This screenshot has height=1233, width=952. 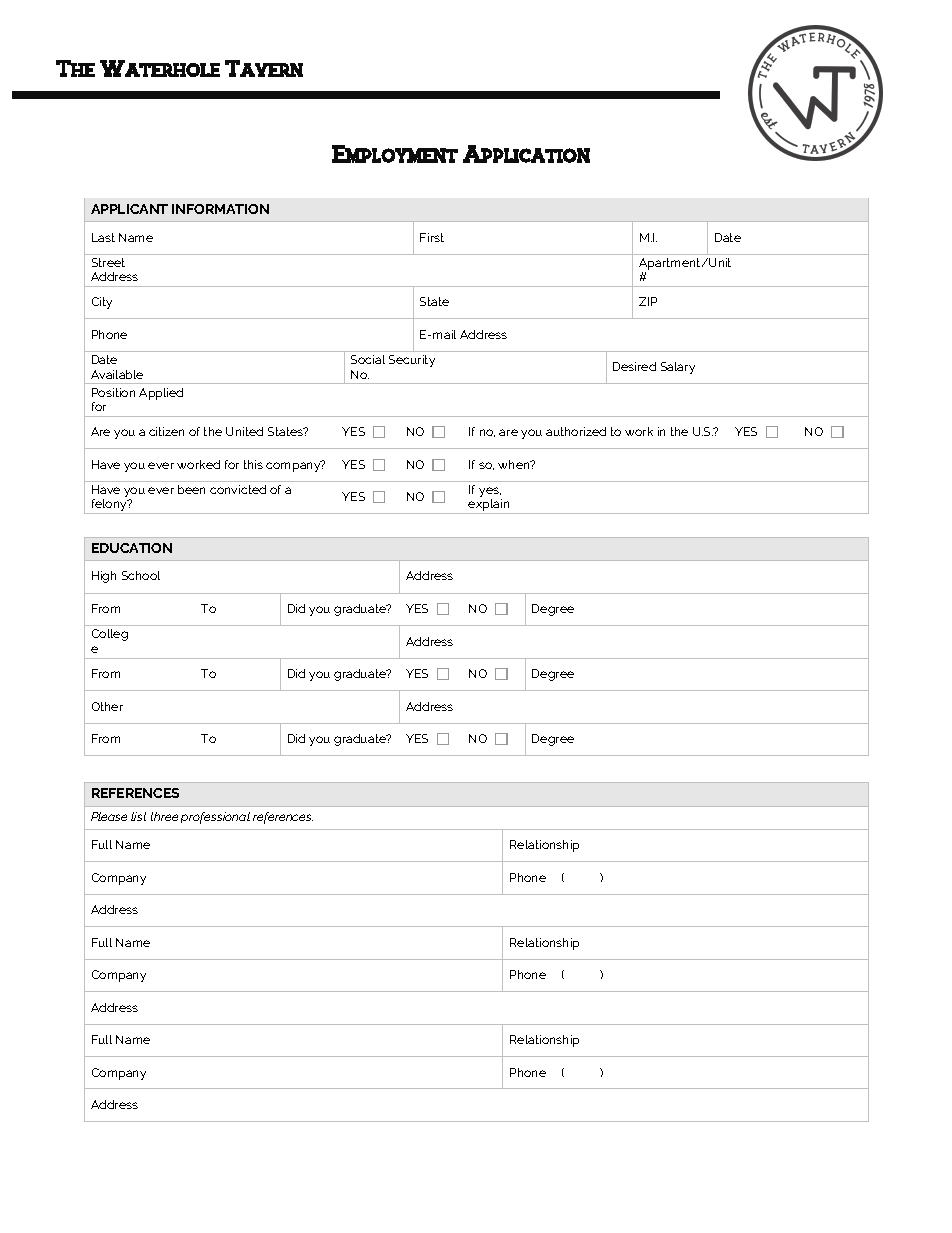 What do you see at coordinates (166, 431) in the screenshot?
I see `citizen` at bounding box center [166, 431].
